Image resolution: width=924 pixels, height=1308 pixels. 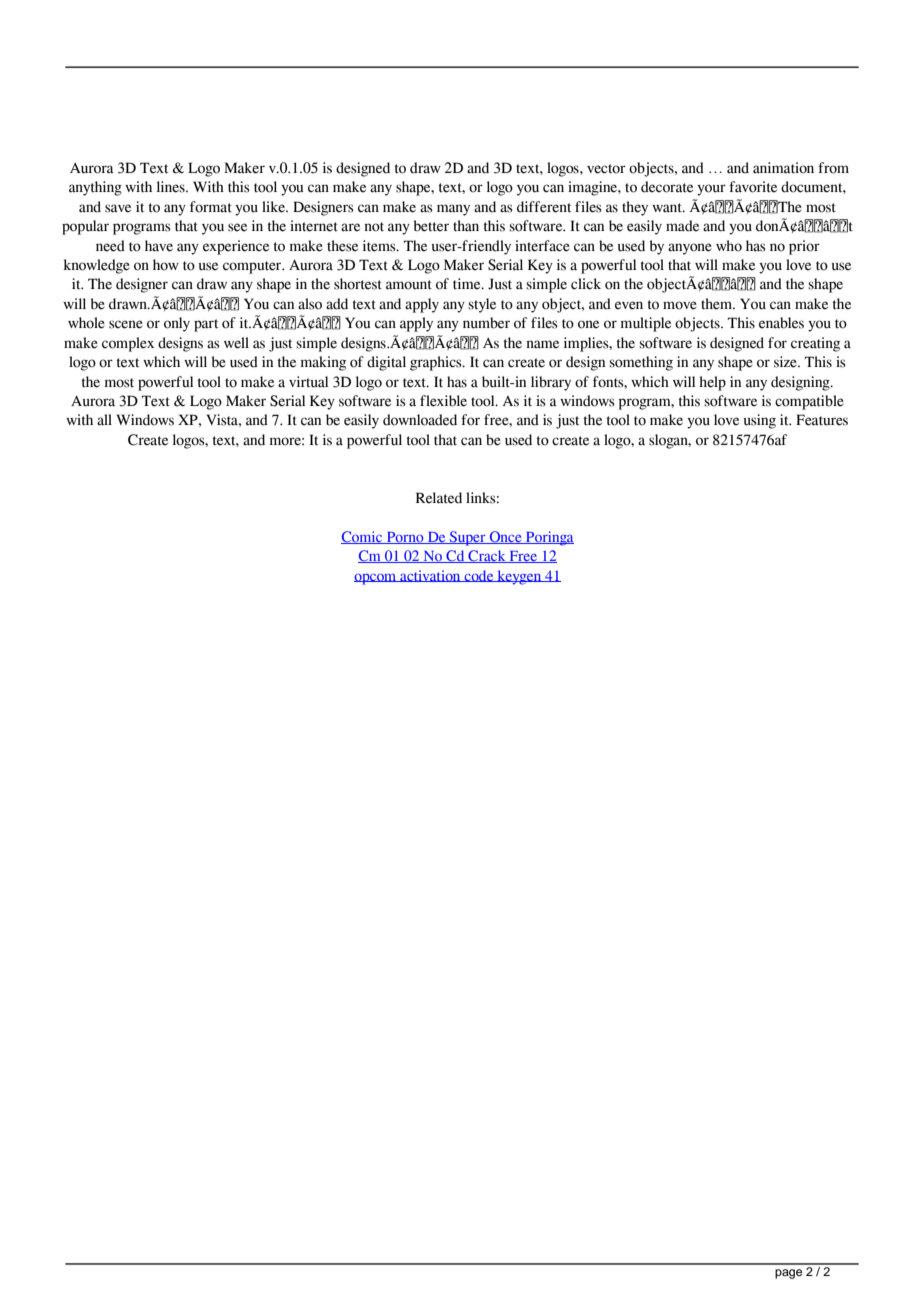 What do you see at coordinates (363, 537) in the image?
I see `Comic` at bounding box center [363, 537].
